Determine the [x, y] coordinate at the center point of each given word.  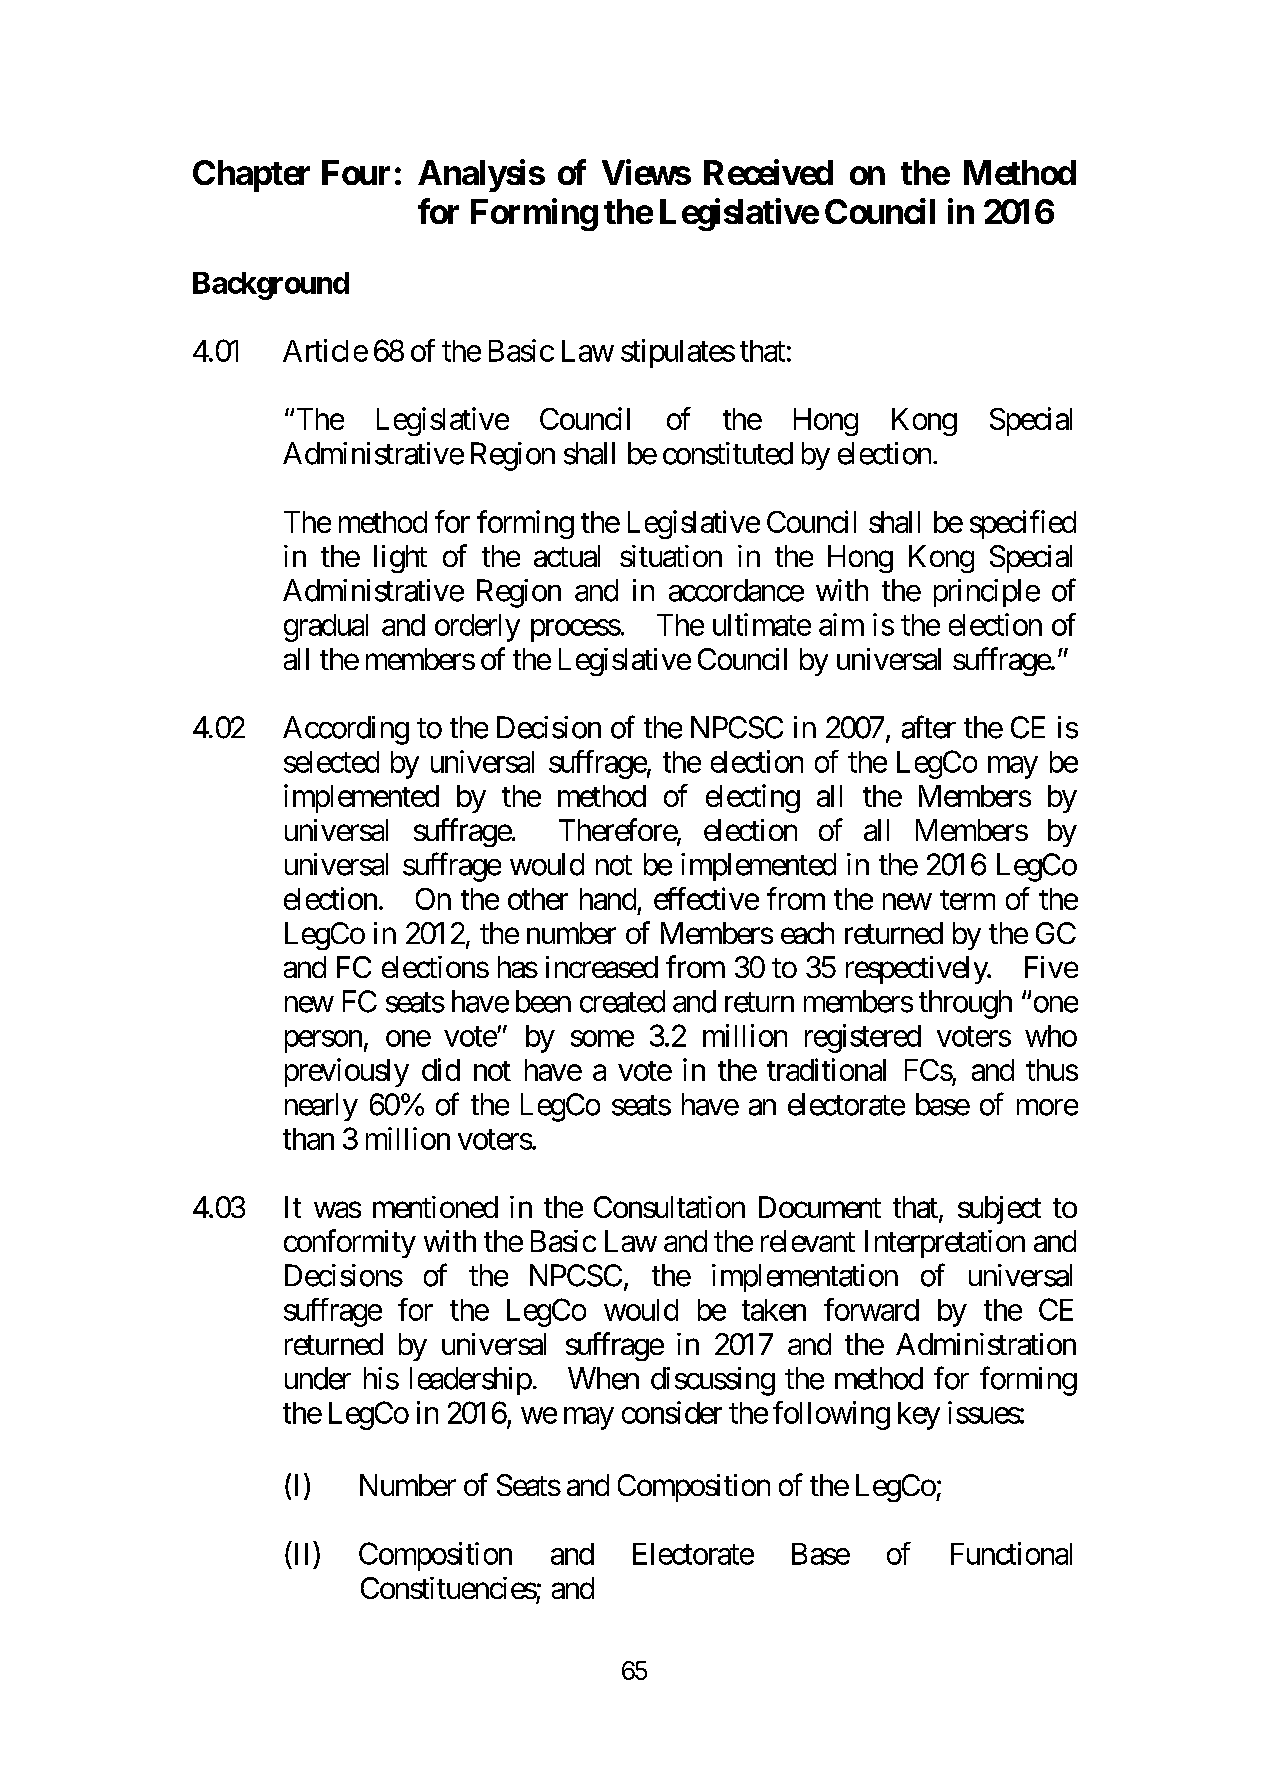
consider [672, 1412]
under [318, 1378]
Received [768, 172]
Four [356, 172]
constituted [728, 453]
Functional [1011, 1553]
